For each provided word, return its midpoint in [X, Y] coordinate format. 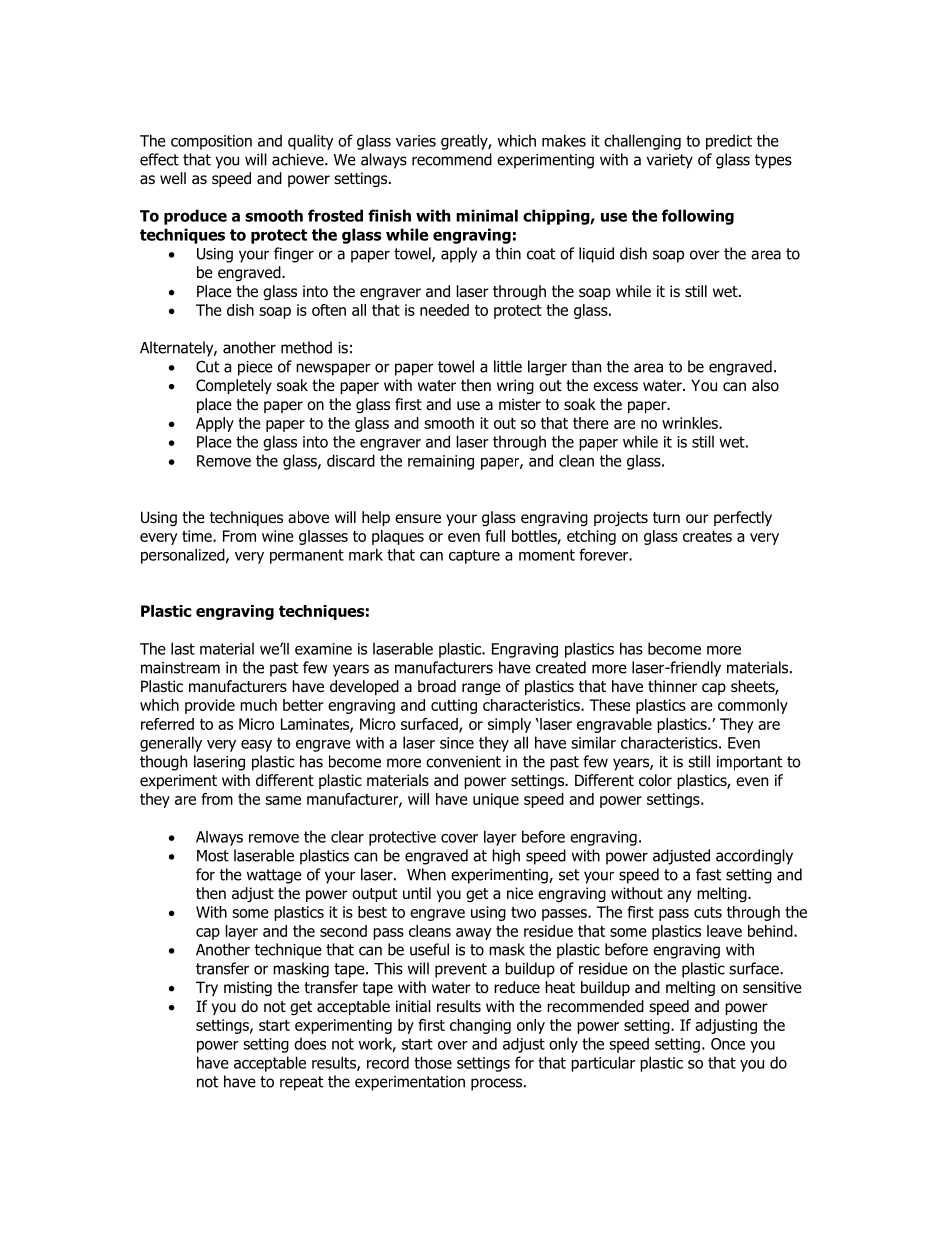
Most [213, 856]
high [506, 857]
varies [416, 141]
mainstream [180, 668]
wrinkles [691, 423]
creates [707, 536]
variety [669, 161]
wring [515, 386]
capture [474, 557]
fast [708, 874]
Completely [234, 386]
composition [211, 142]
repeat [301, 1083]
